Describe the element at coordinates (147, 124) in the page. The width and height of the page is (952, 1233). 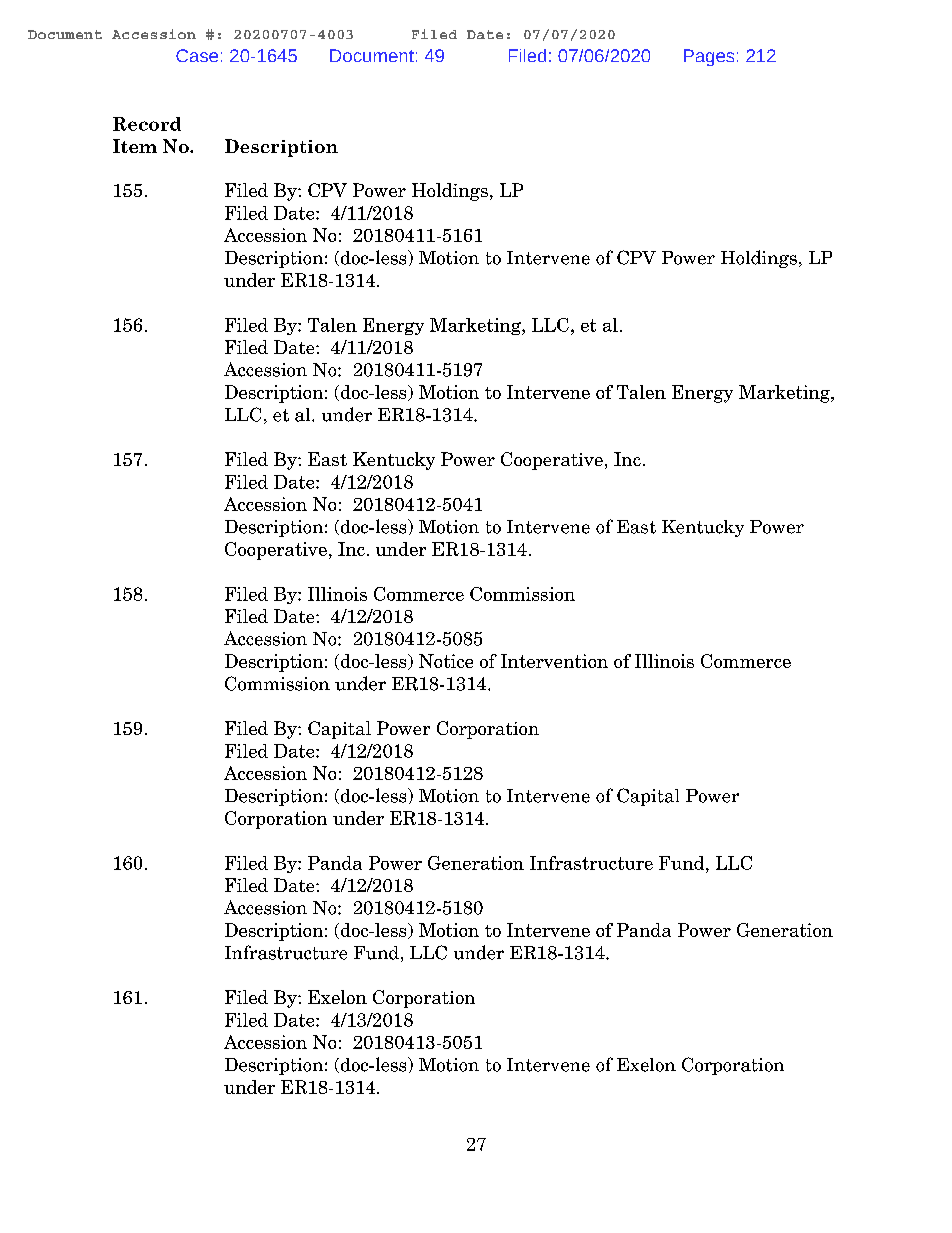
I see `Record` at that location.
